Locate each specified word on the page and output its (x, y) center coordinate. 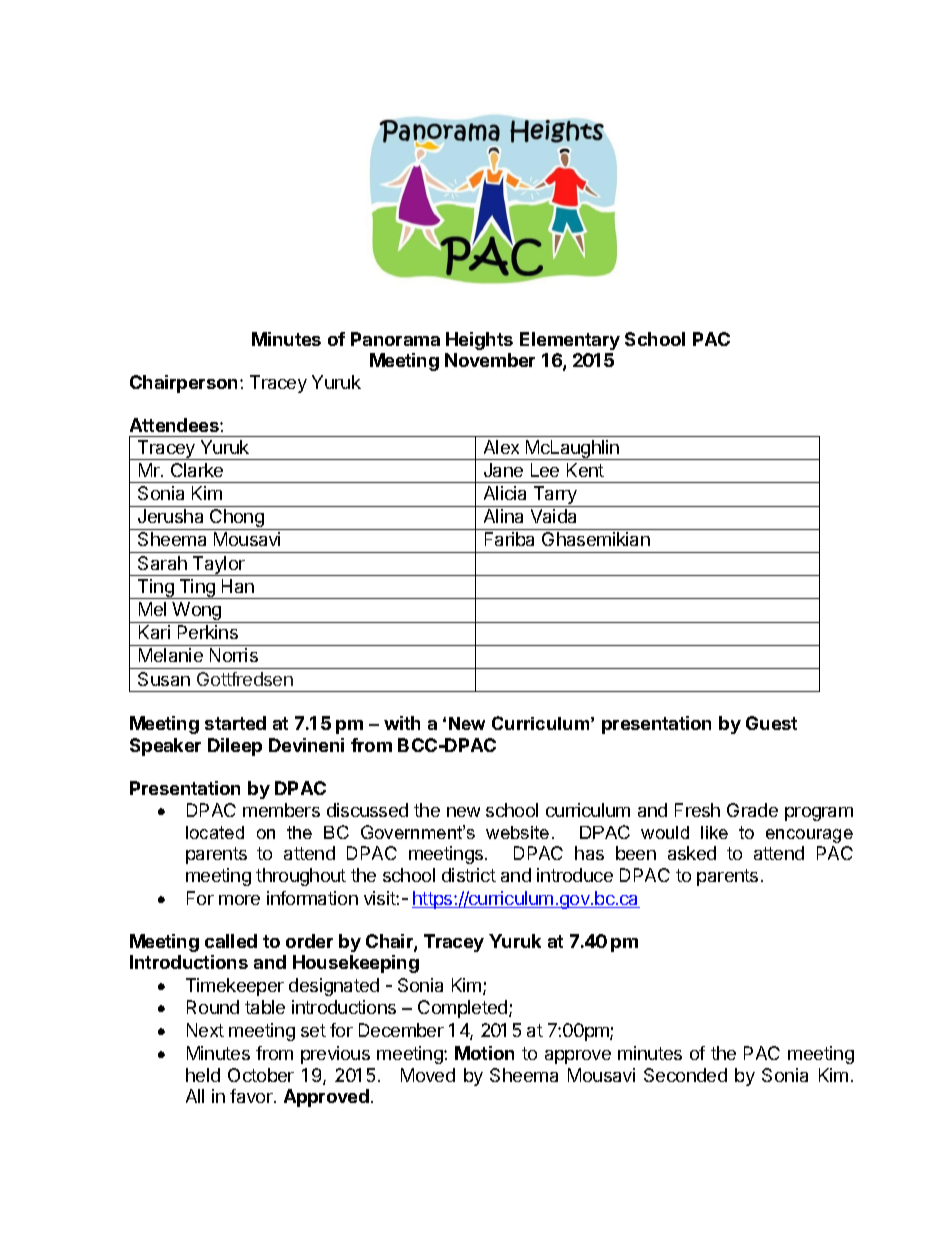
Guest (771, 723)
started (235, 723)
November (490, 360)
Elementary (570, 341)
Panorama (395, 339)
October (261, 1075)
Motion (484, 1053)
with (402, 723)
